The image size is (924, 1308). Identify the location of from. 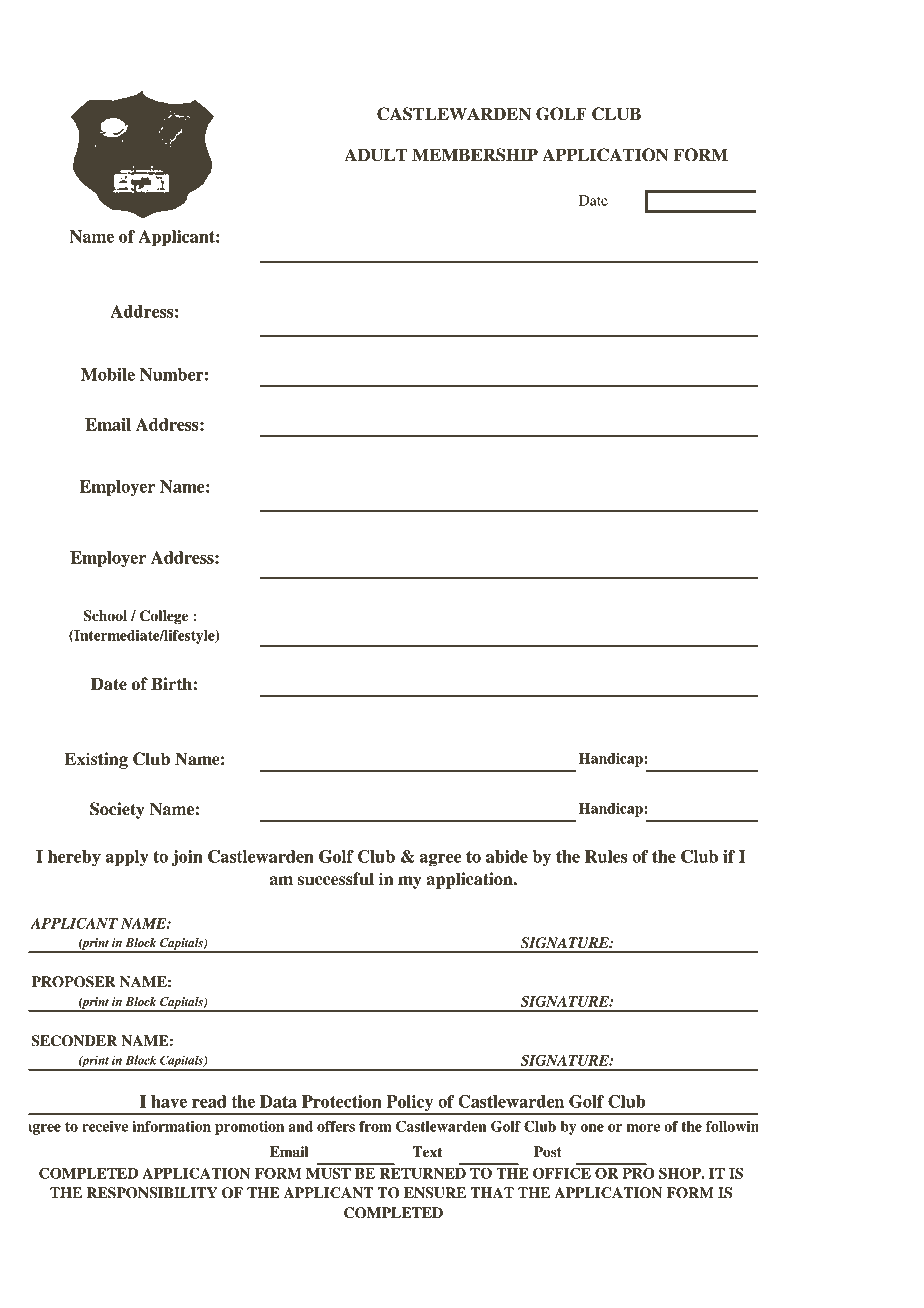
(375, 1126).
